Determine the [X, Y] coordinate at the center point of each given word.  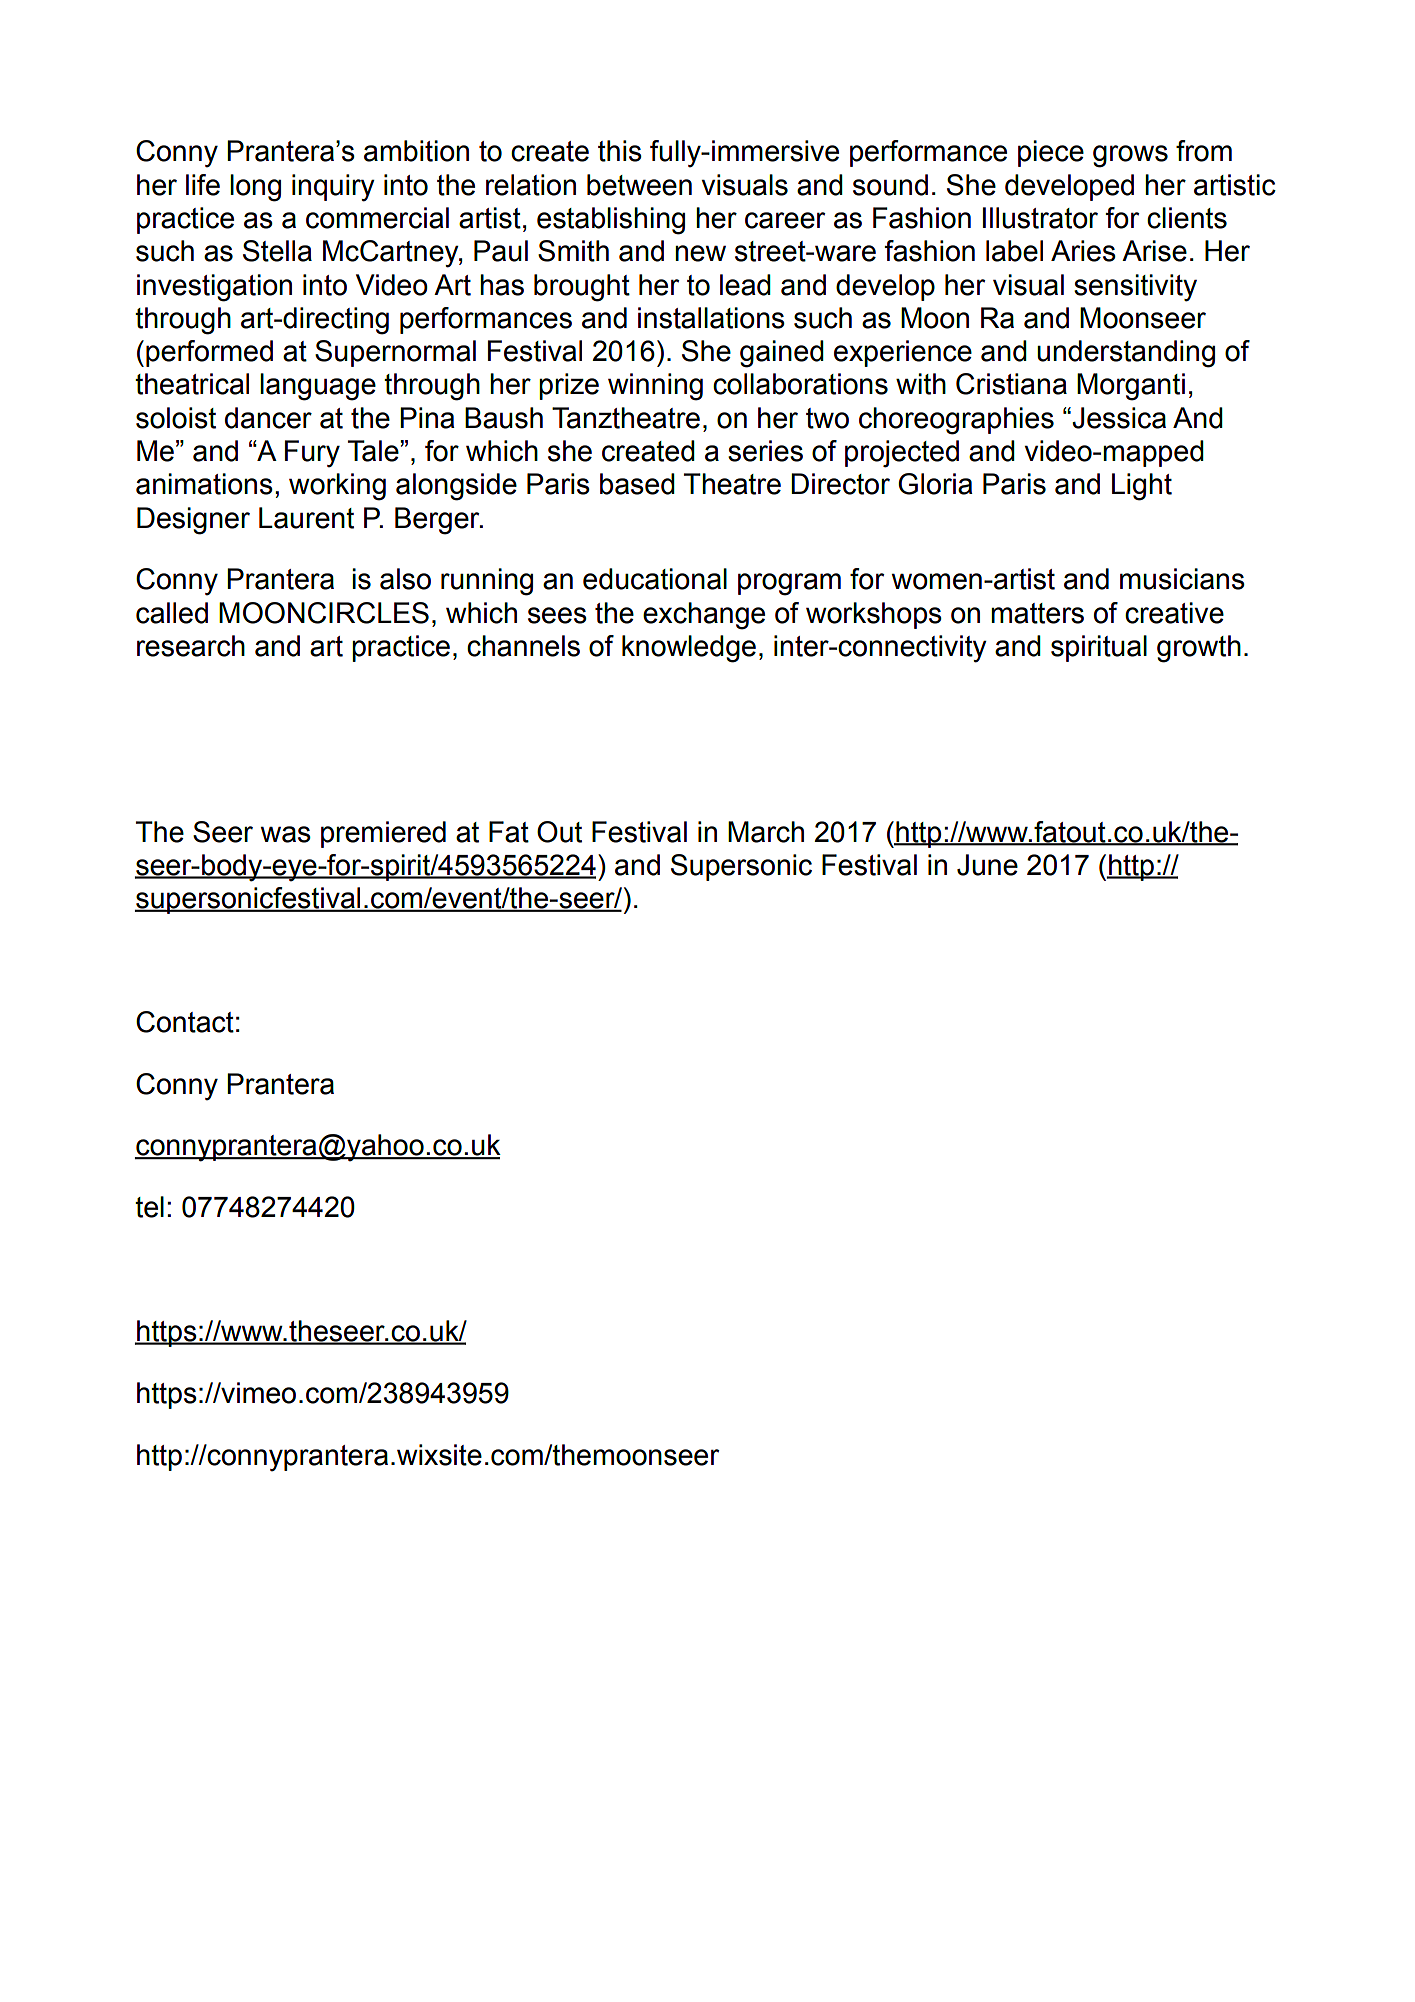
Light [1142, 487]
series [765, 451]
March [766, 832]
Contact [185, 1022]
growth [1199, 649]
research [191, 646]
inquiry [333, 188]
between [639, 185]
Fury [312, 454]
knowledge [689, 649]
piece [1051, 153]
